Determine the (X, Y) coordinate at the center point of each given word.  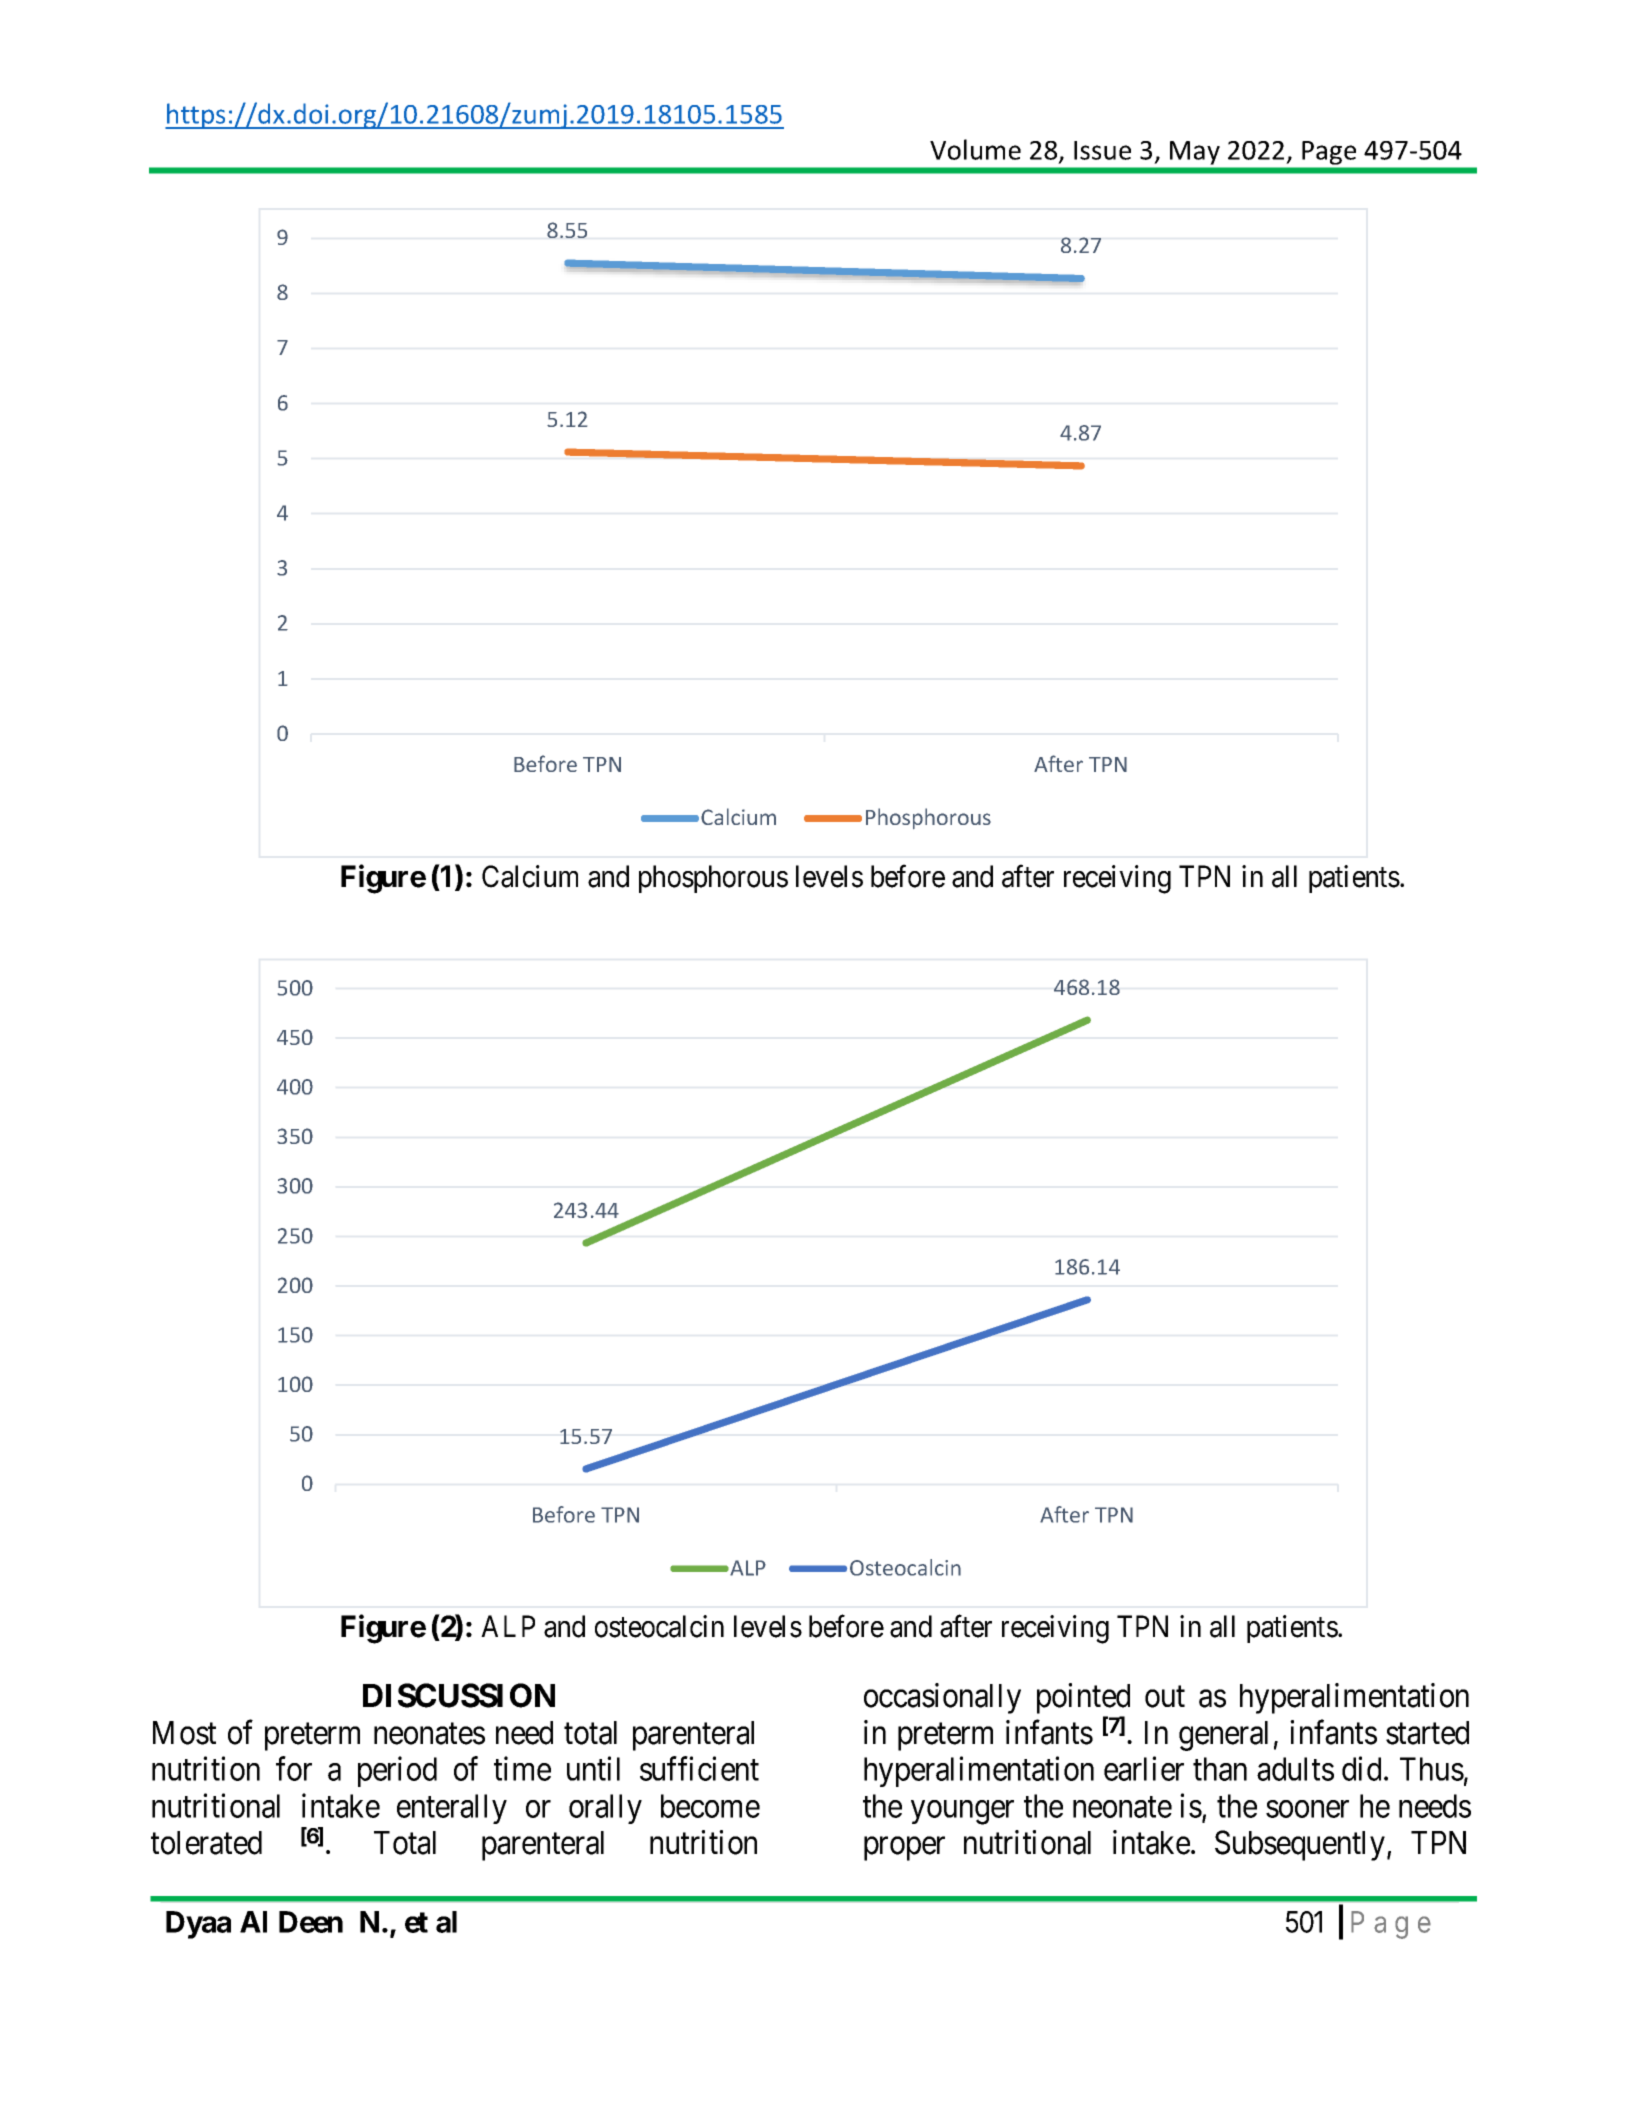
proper (904, 1849)
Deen (311, 1922)
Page (1329, 153)
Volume (975, 149)
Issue (1102, 150)
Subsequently (1301, 1845)
